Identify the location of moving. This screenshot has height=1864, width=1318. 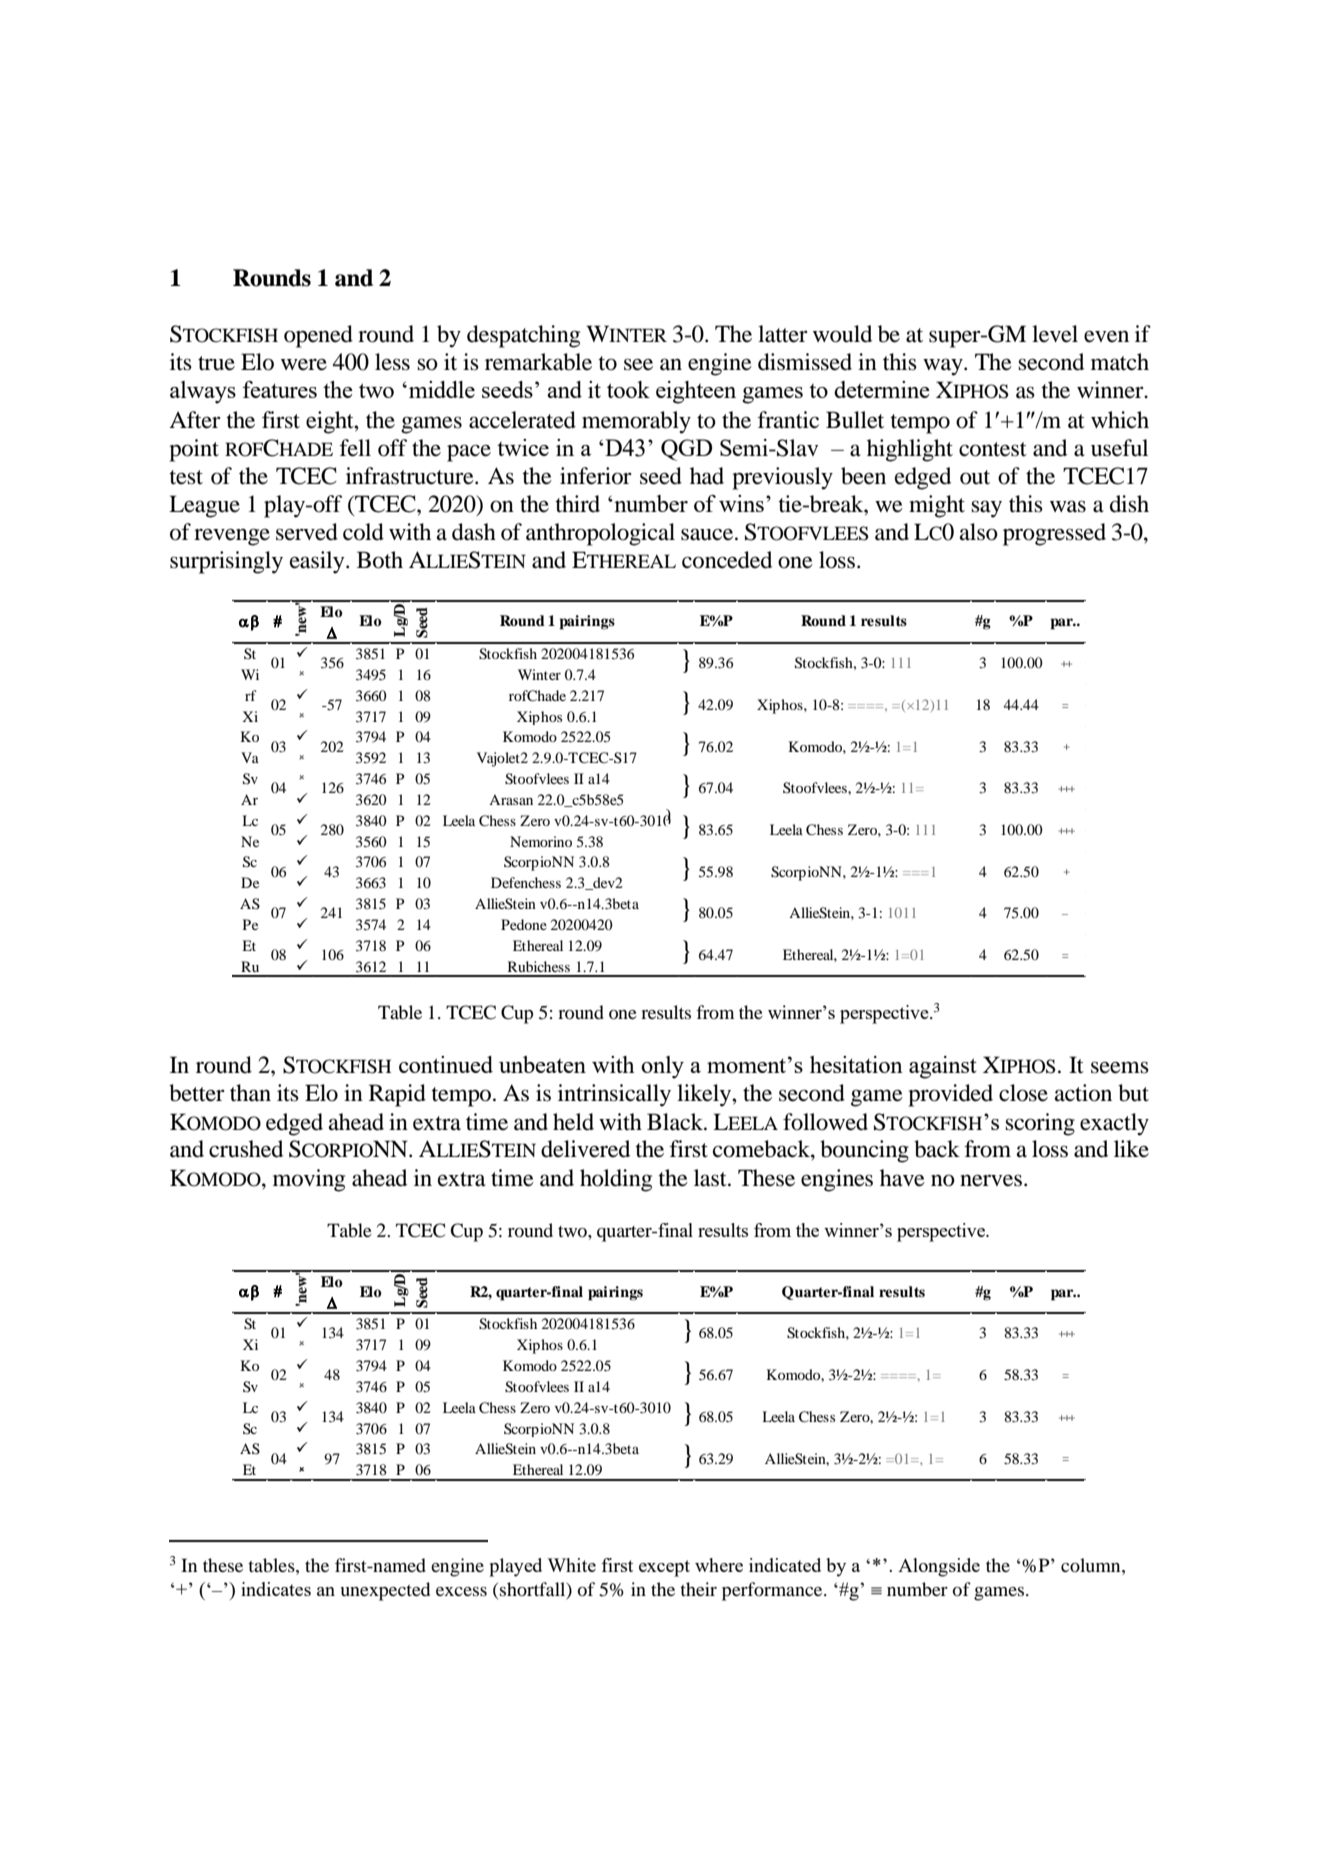
(309, 1180).
